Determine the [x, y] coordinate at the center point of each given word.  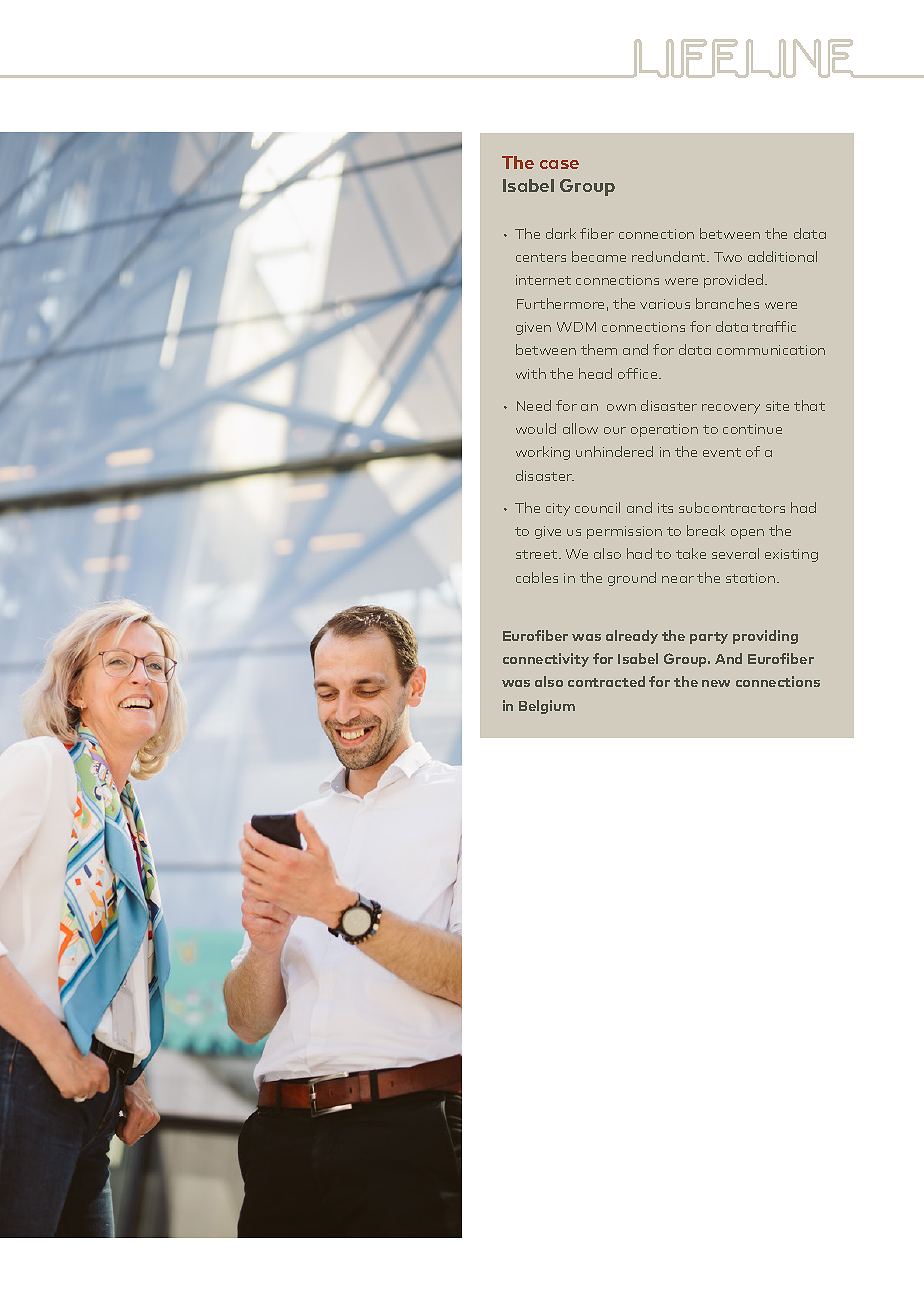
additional [782, 256]
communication [771, 350]
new [716, 683]
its [665, 508]
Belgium [547, 707]
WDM [576, 327]
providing [765, 637]
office [639, 373]
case [559, 164]
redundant [670, 256]
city [558, 509]
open [747, 534]
